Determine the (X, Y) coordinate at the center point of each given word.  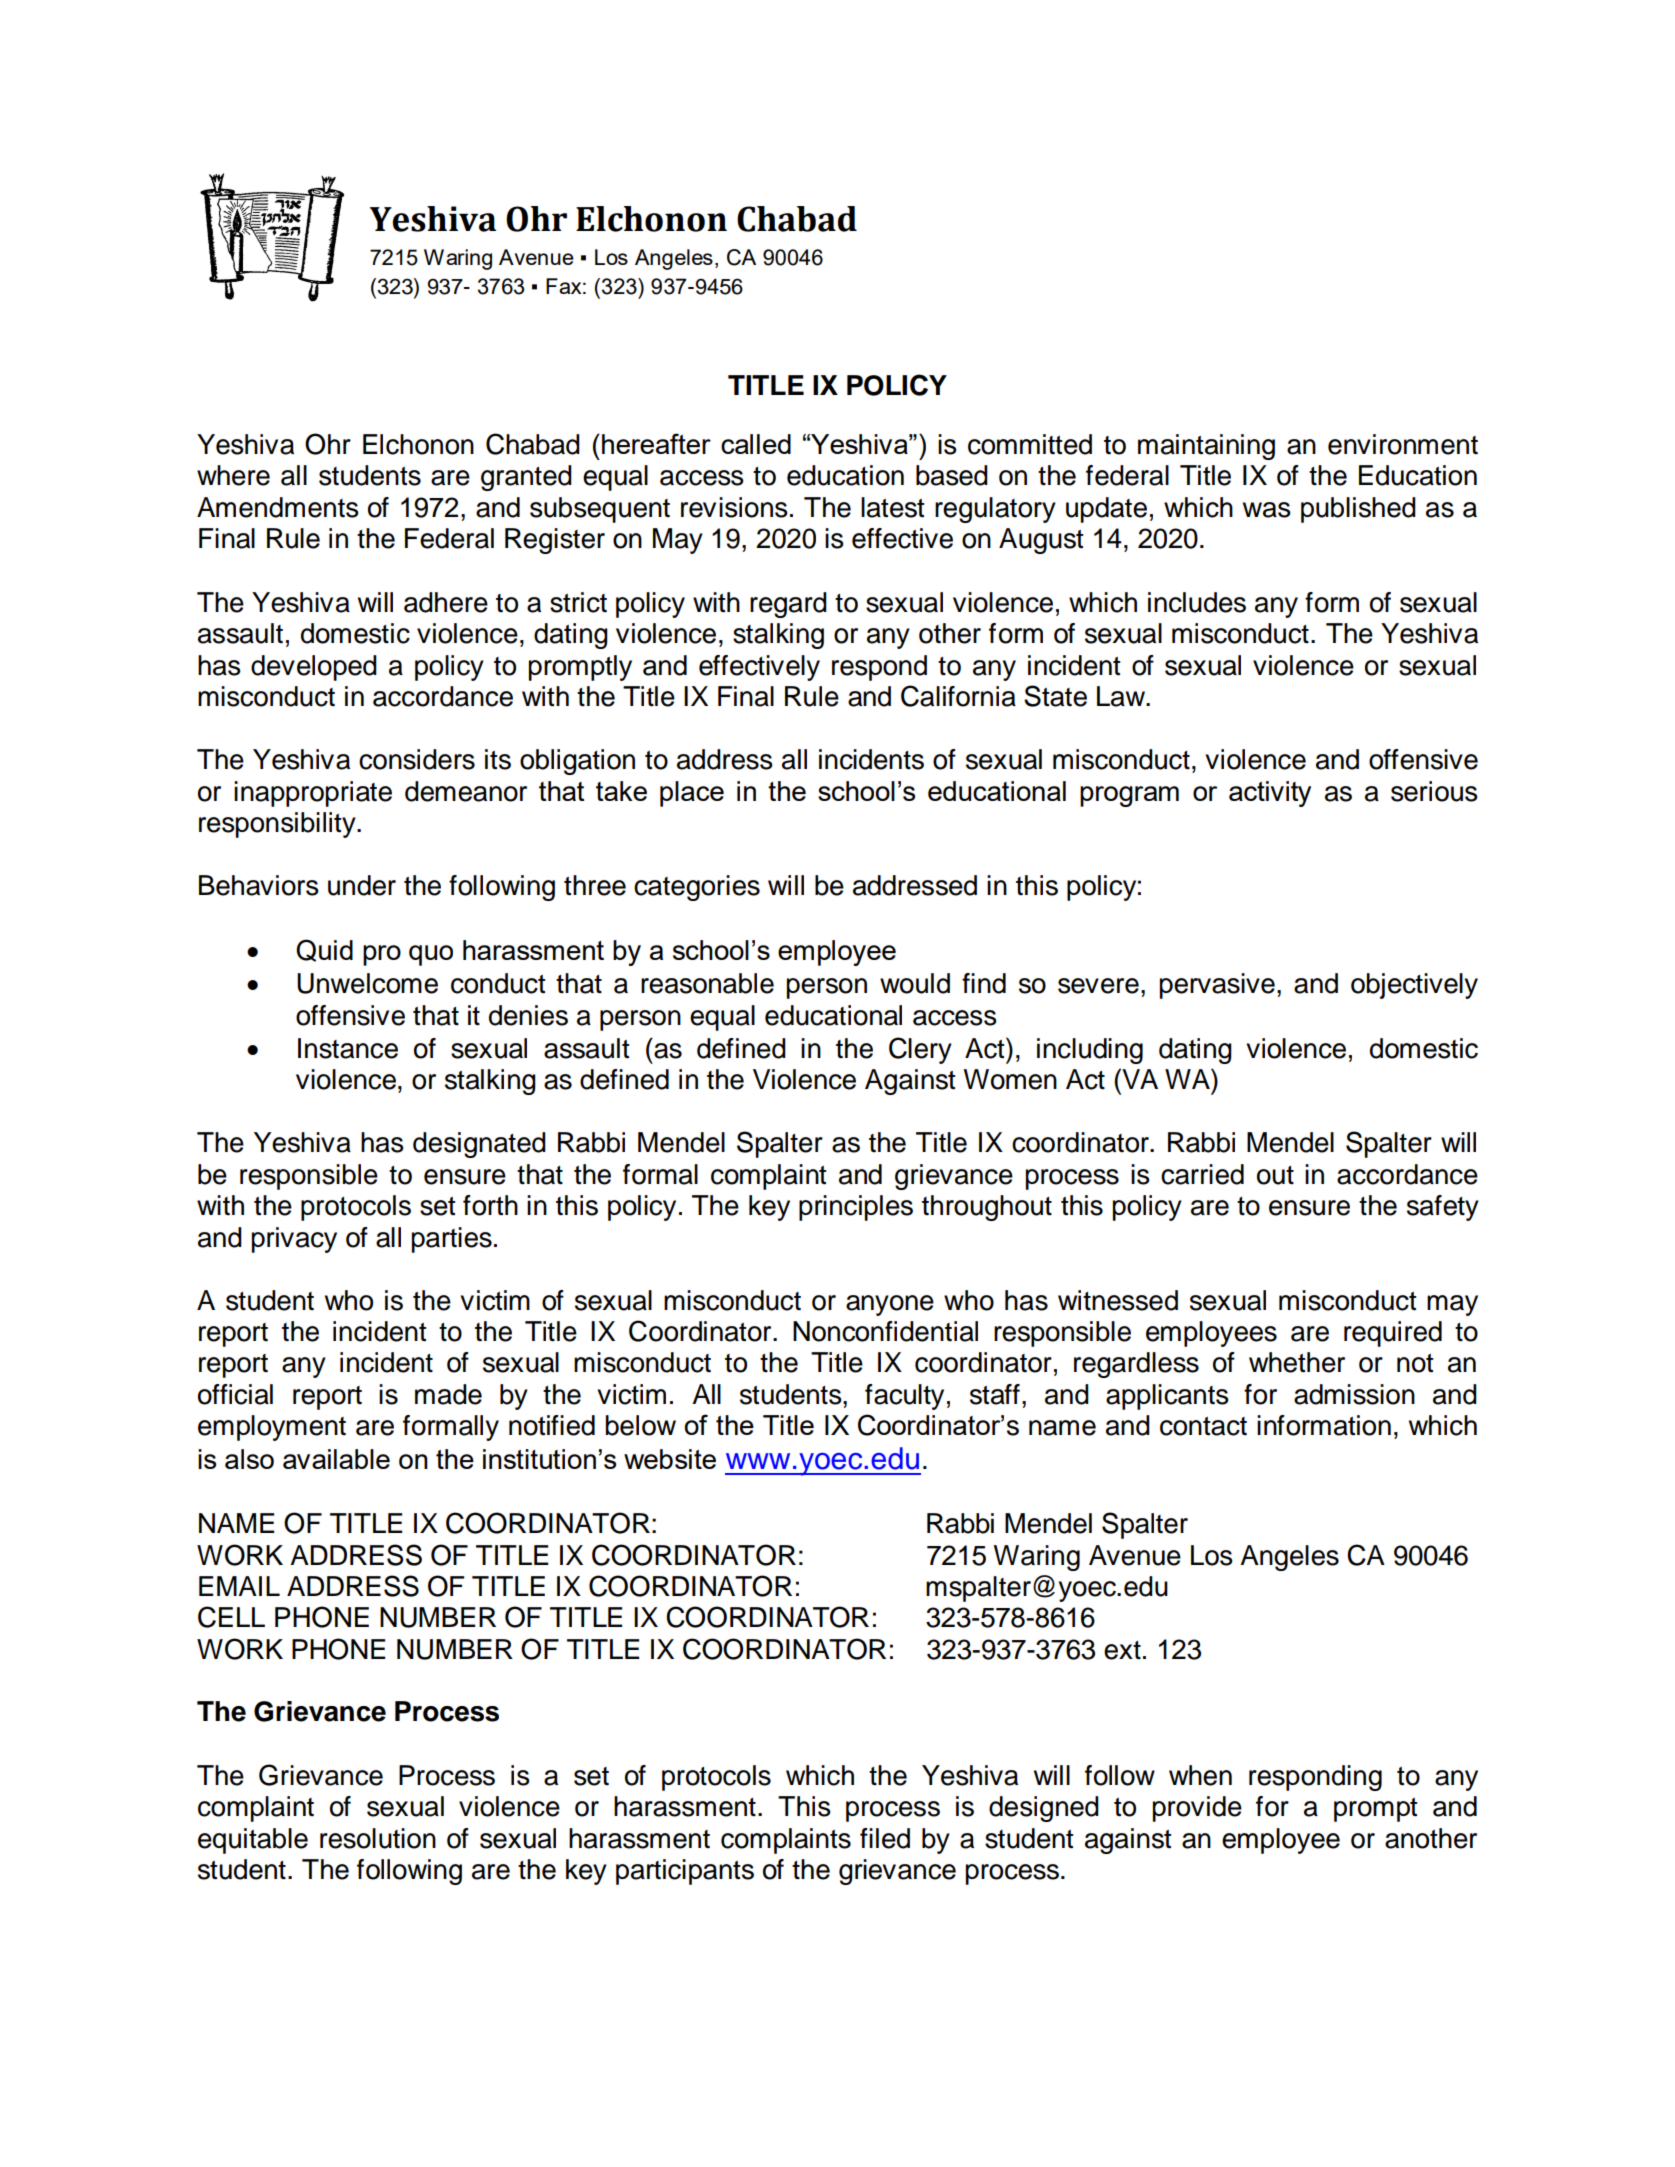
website (670, 1459)
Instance (348, 1048)
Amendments (278, 507)
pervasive (1217, 986)
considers (417, 759)
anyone (890, 1305)
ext (1122, 1650)
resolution (378, 1838)
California (958, 696)
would (915, 983)
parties (452, 1240)
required (1393, 1334)
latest (893, 507)
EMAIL (239, 1586)
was (1267, 510)
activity (1270, 794)
